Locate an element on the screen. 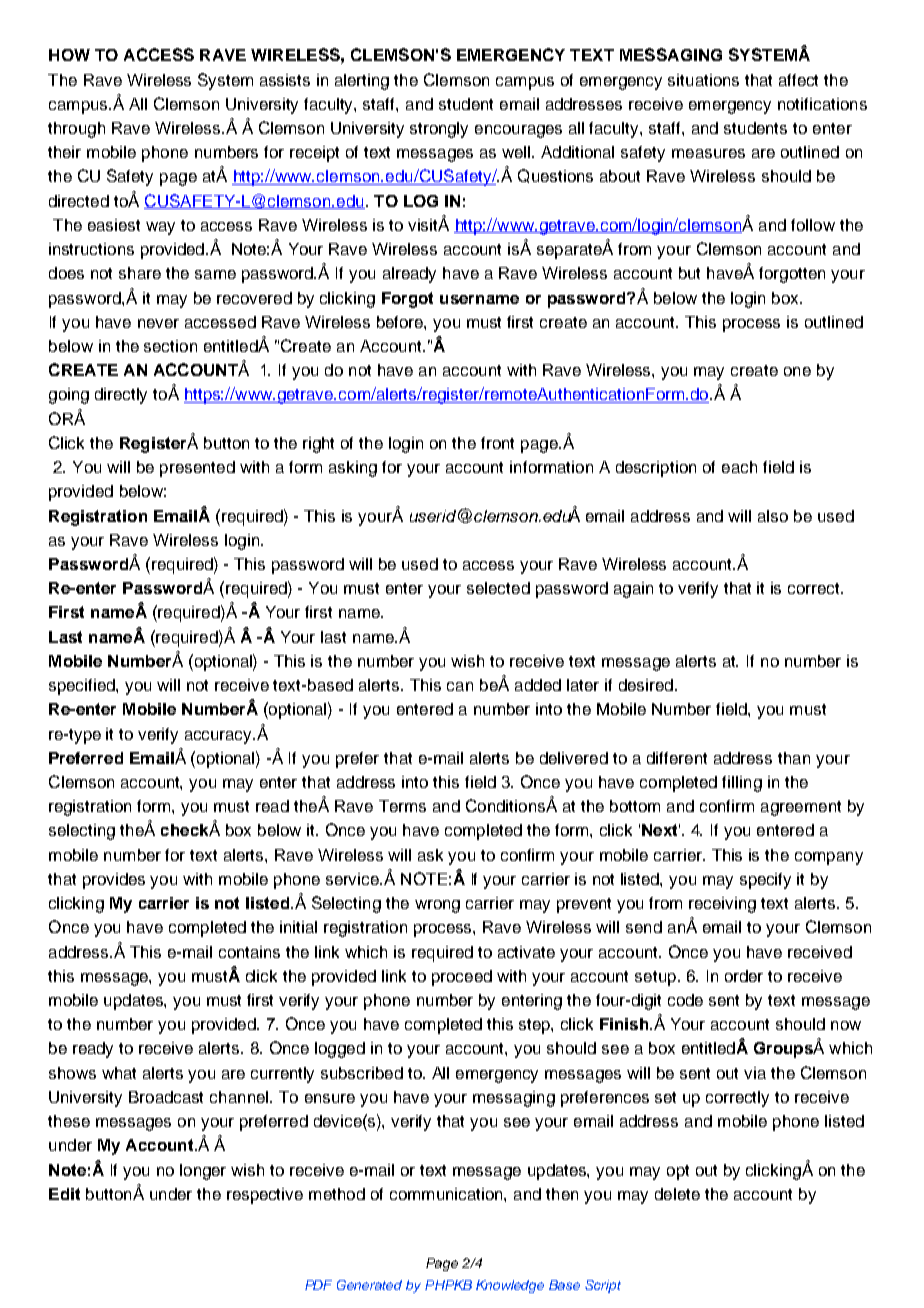  front is located at coordinates (497, 443).
